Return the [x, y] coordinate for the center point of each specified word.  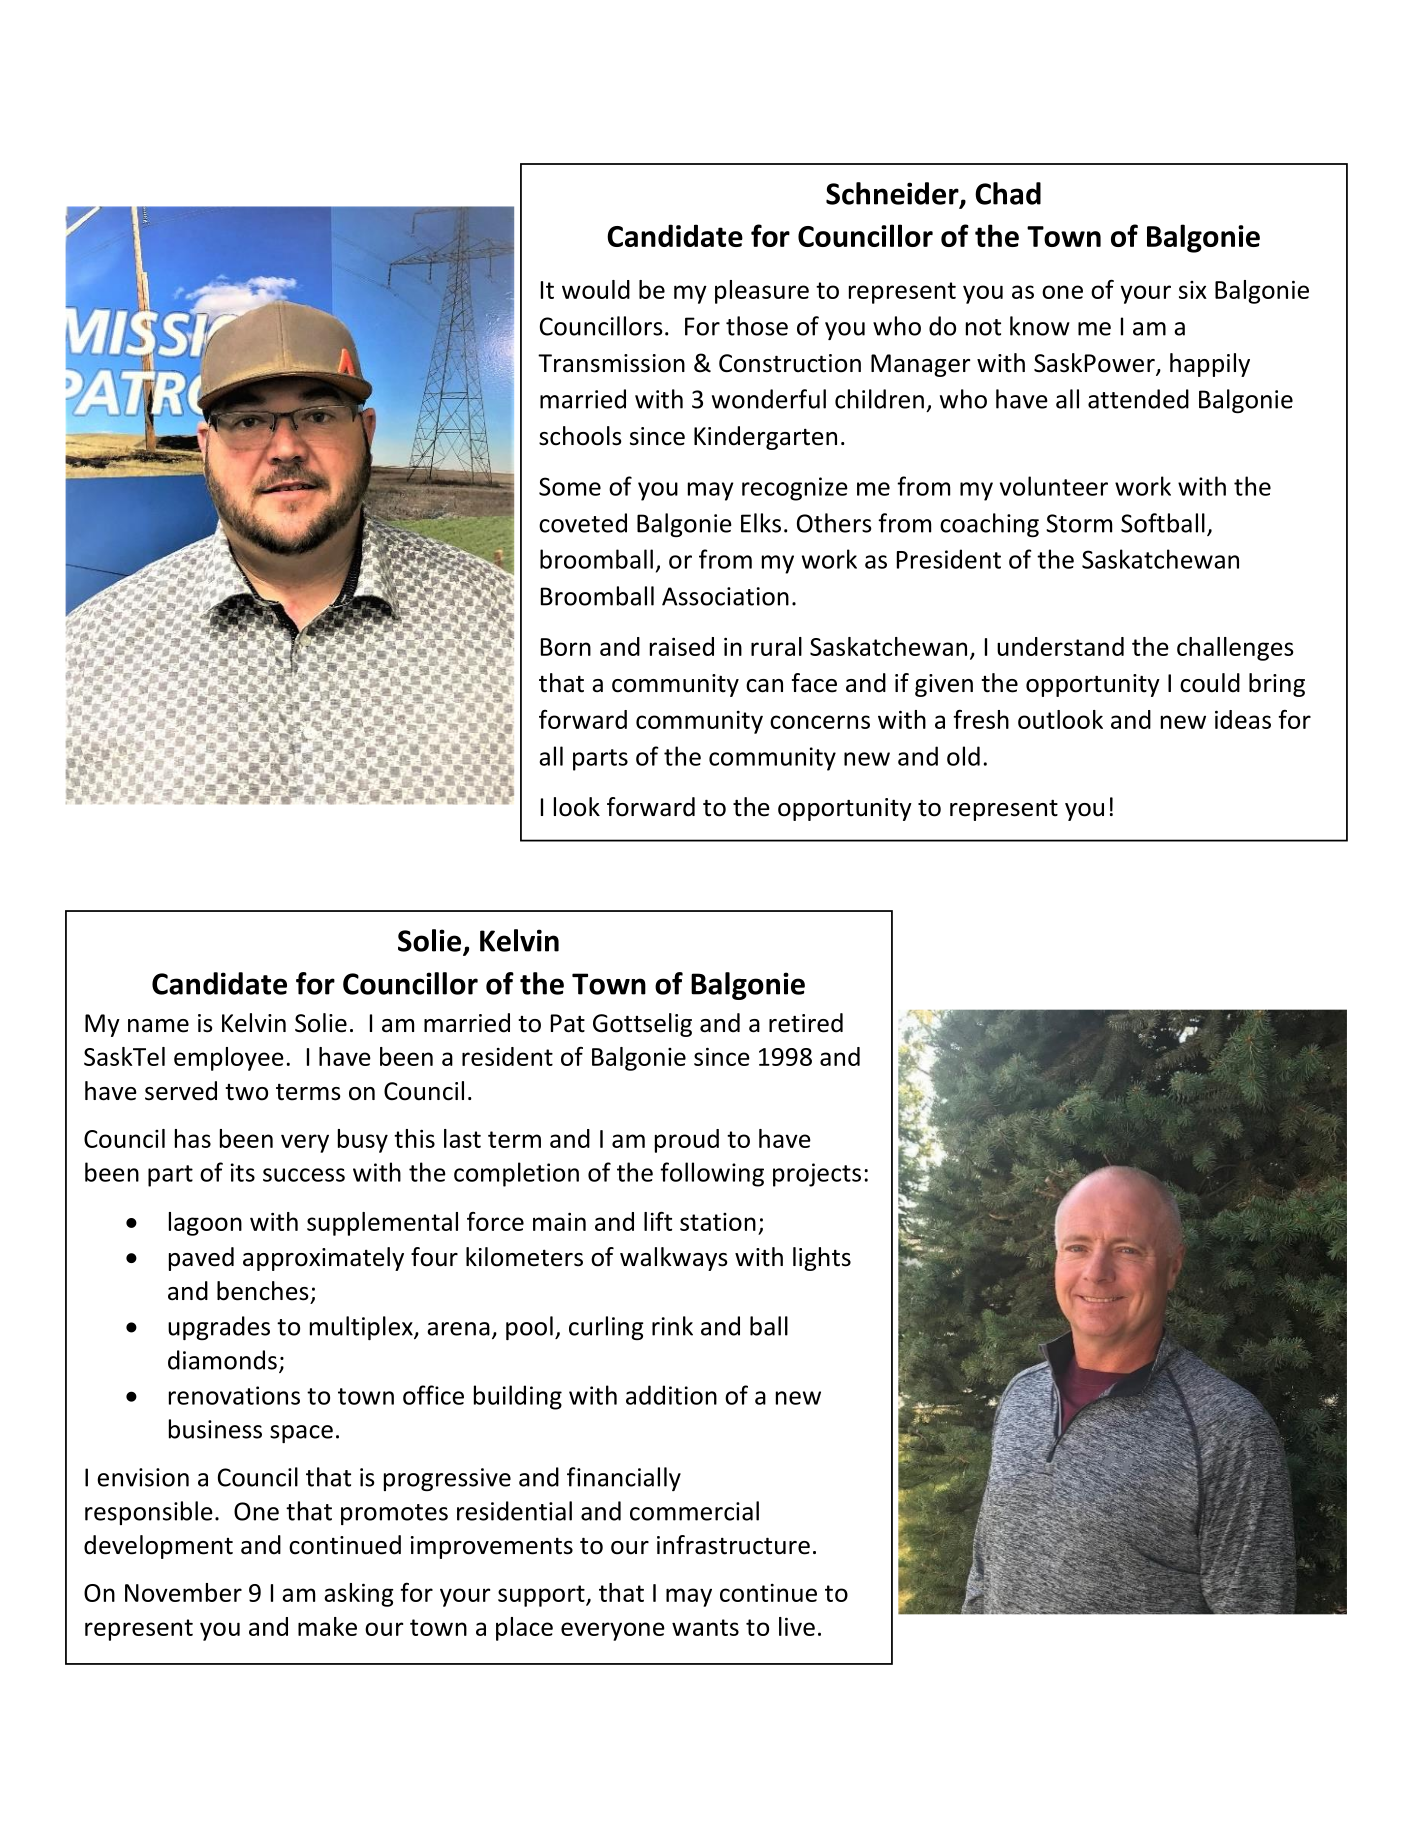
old [963, 756]
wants [705, 1627]
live [797, 1626]
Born [566, 647]
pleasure [762, 292]
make [327, 1626]
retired [806, 1023]
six [1193, 290]
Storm [1079, 523]
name [158, 1026]
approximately [323, 1259]
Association [725, 596]
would [596, 289]
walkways [674, 1259]
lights [822, 1259]
